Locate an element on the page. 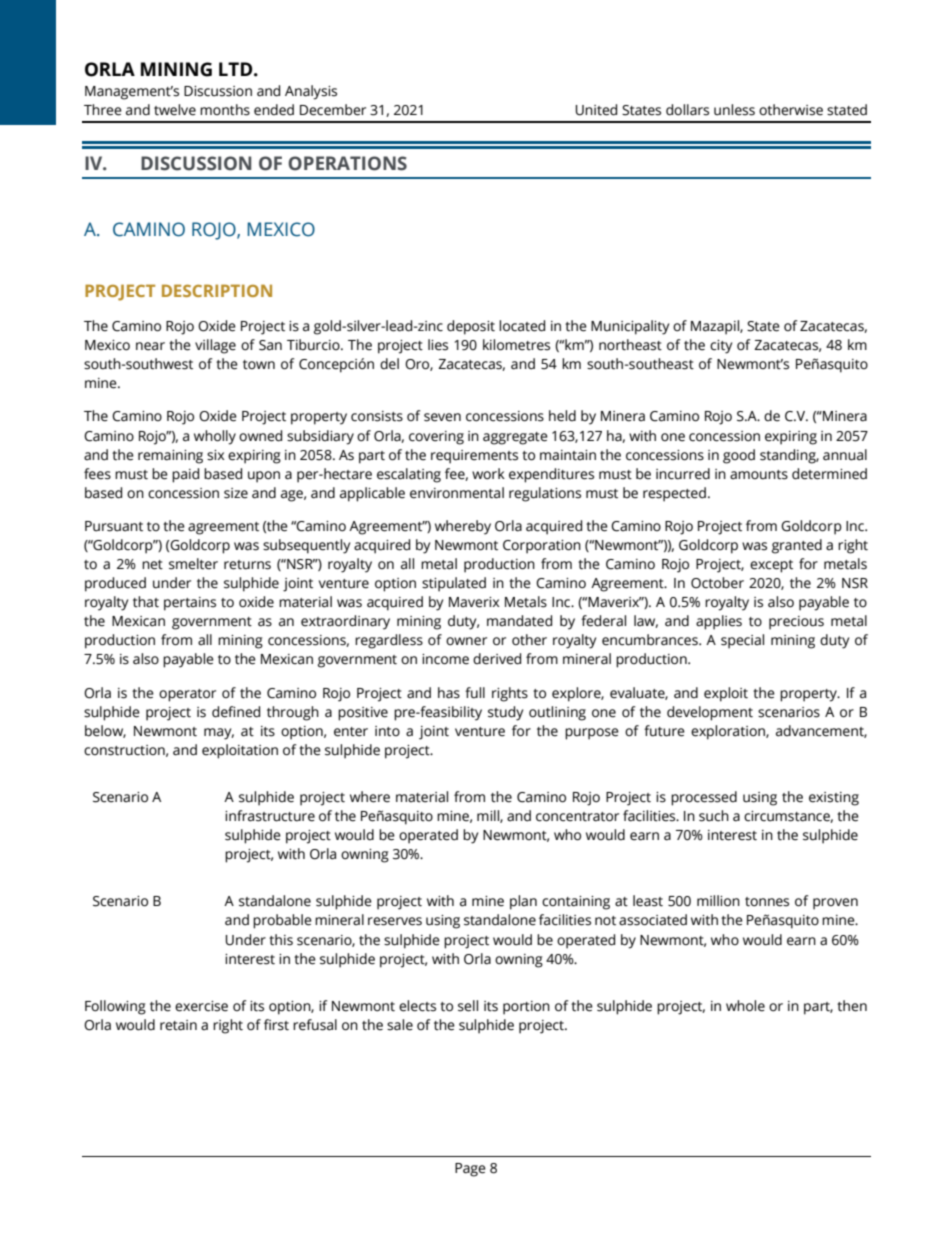 The width and height of the document is (952, 1233). pertains is located at coordinates (190, 604).
